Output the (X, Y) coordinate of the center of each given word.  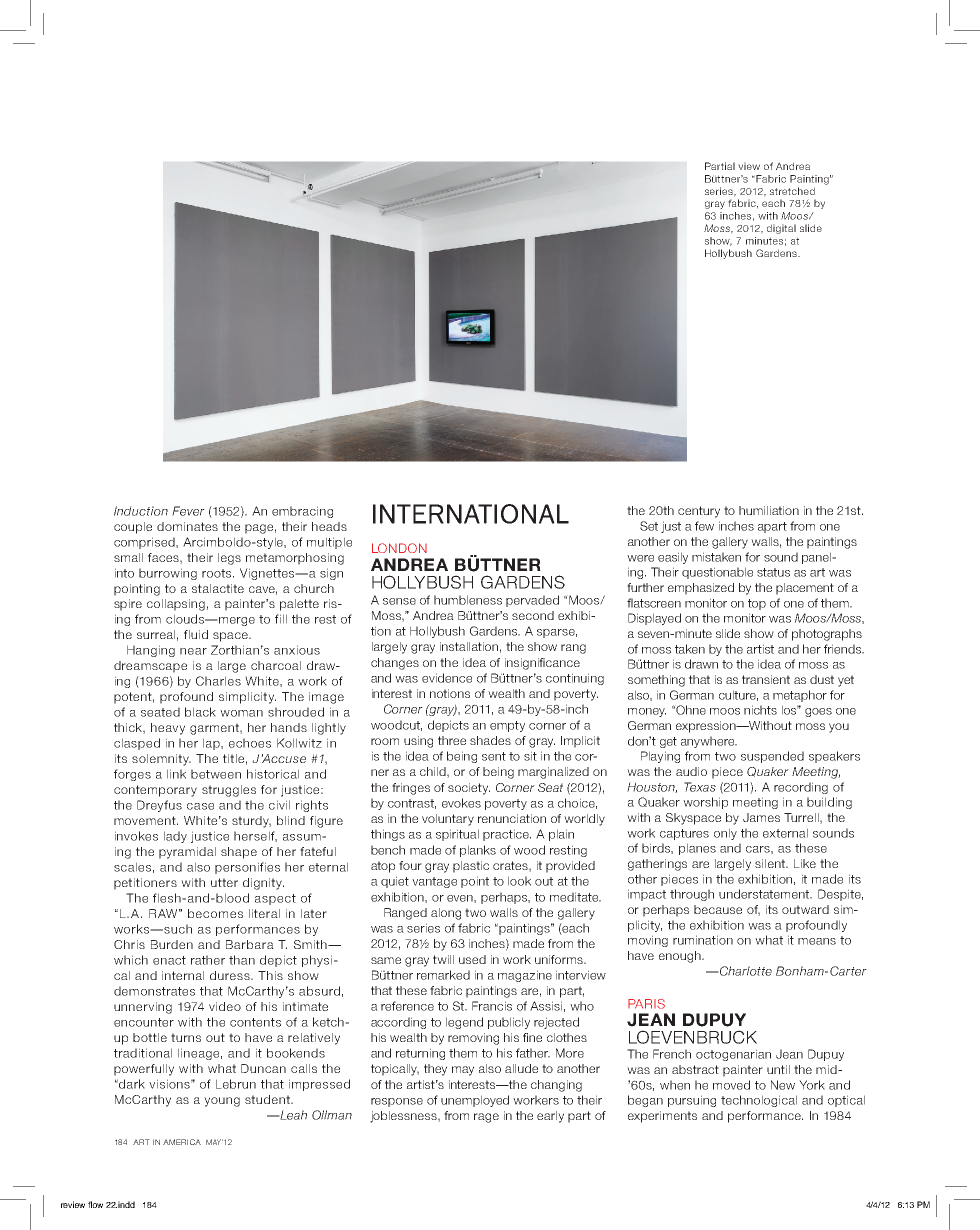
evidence (447, 678)
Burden (172, 944)
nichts (760, 710)
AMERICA (182, 1142)
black (200, 712)
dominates (187, 526)
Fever (188, 511)
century (699, 512)
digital (781, 229)
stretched (792, 191)
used (472, 959)
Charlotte (745, 971)
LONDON (399, 548)
